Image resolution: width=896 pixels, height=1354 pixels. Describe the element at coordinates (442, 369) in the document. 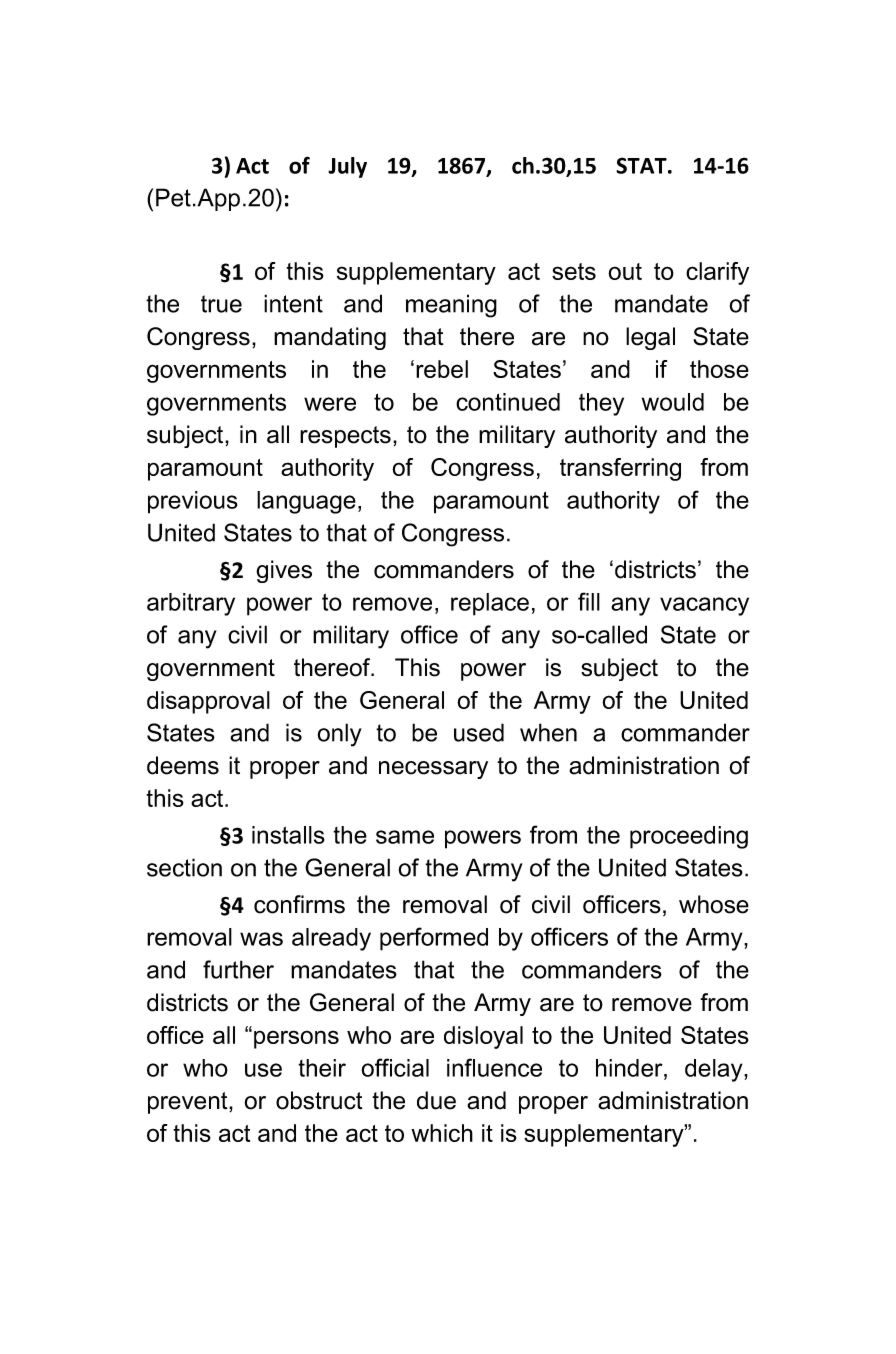

I see `rebel` at that location.
